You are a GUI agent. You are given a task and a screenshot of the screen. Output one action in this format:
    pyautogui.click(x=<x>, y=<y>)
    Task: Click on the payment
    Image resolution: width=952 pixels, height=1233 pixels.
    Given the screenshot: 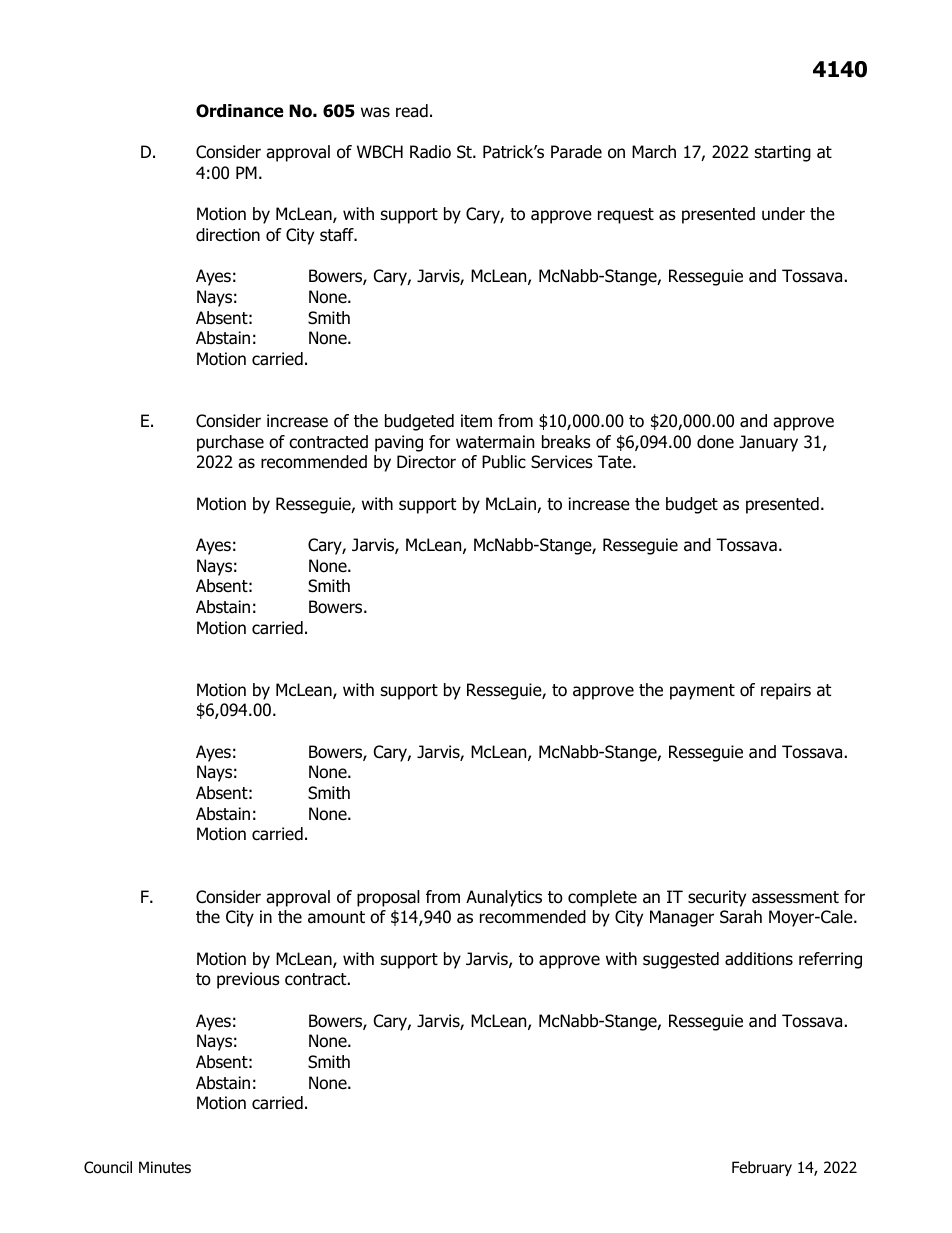 What is the action you would take?
    pyautogui.click(x=702, y=692)
